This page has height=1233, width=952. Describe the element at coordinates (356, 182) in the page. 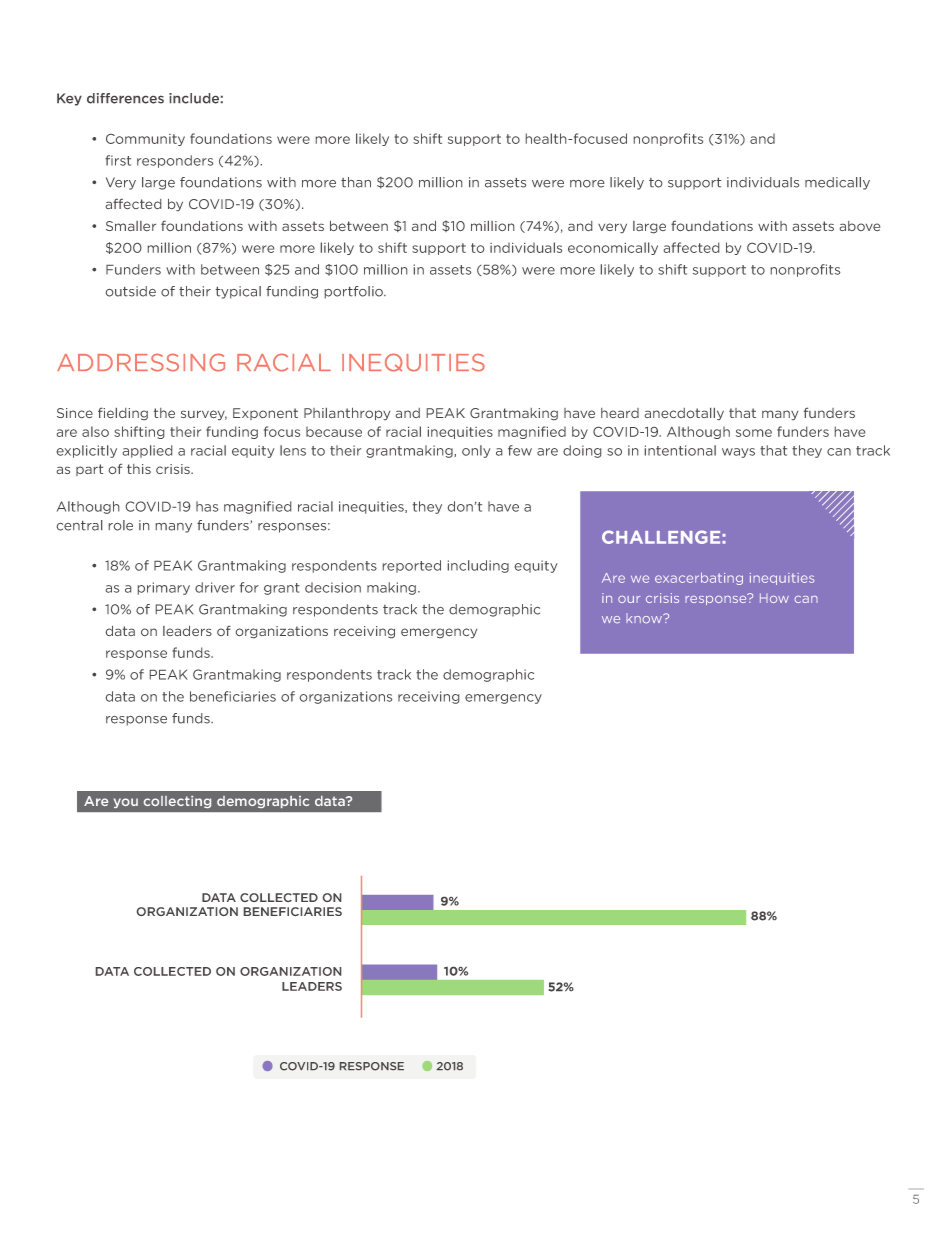

I see `than` at that location.
